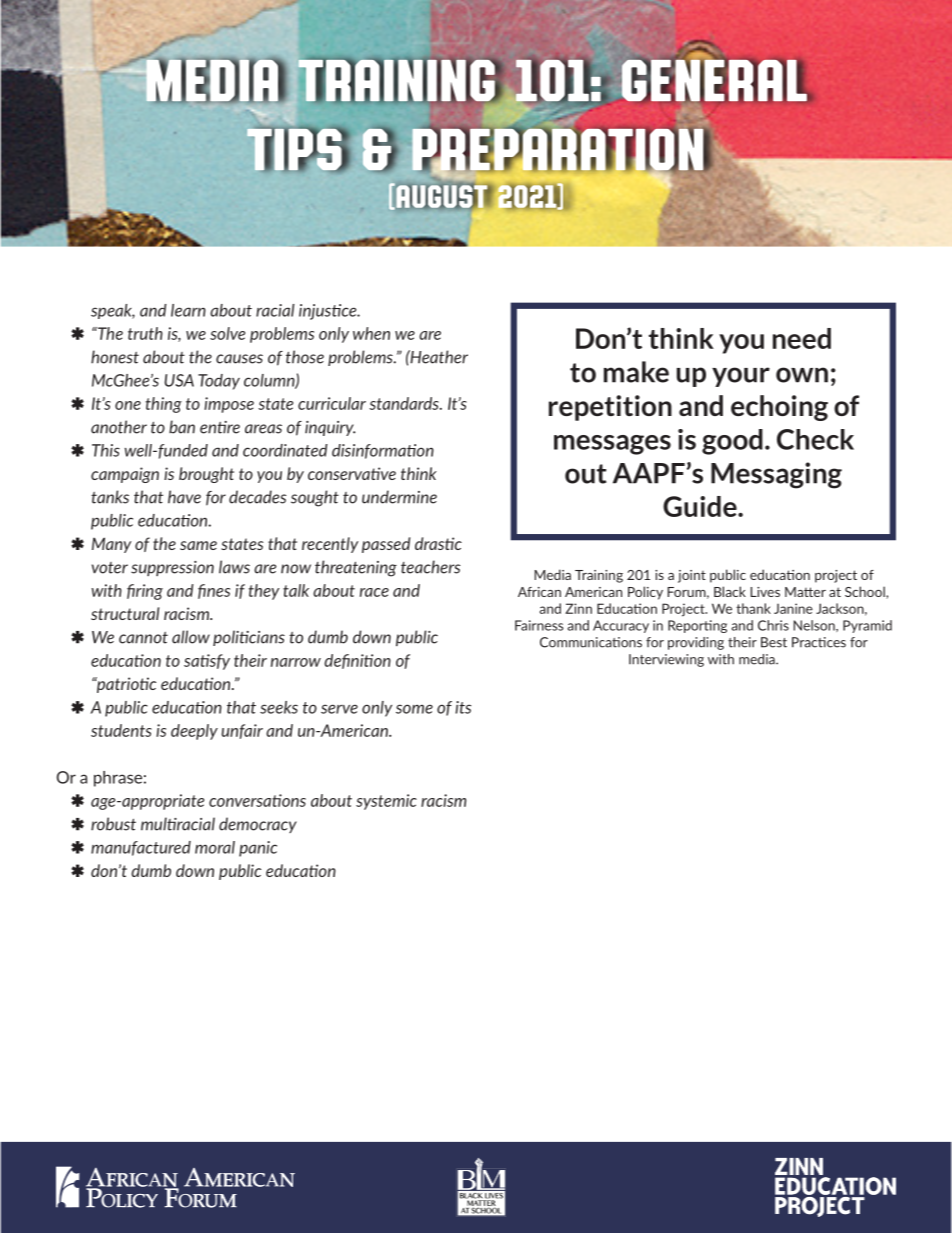 The width and height of the page is (952, 1233). Describe the element at coordinates (715, 80) in the page. I see `General` at that location.
